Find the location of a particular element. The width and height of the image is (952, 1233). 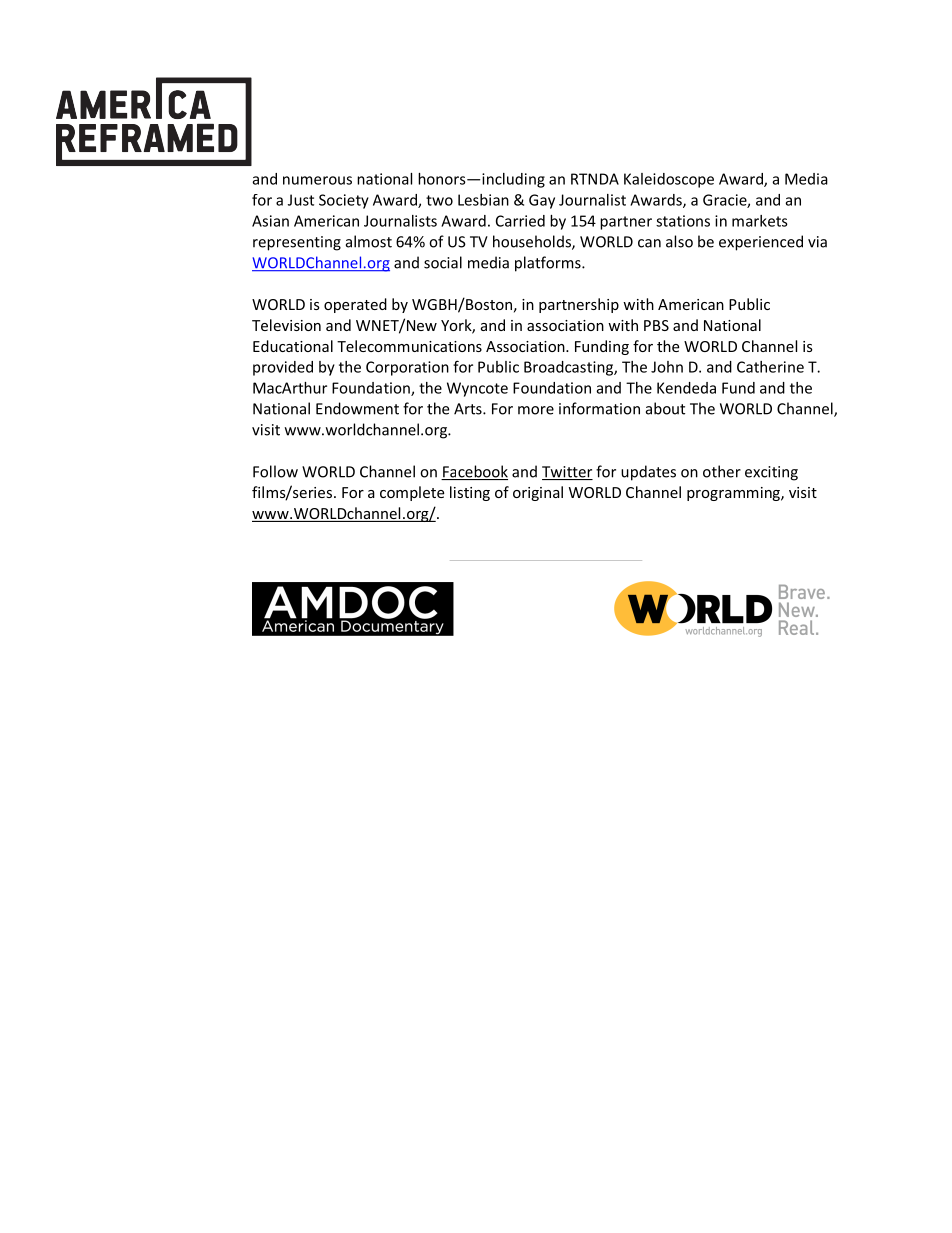

PBS is located at coordinates (656, 325).
